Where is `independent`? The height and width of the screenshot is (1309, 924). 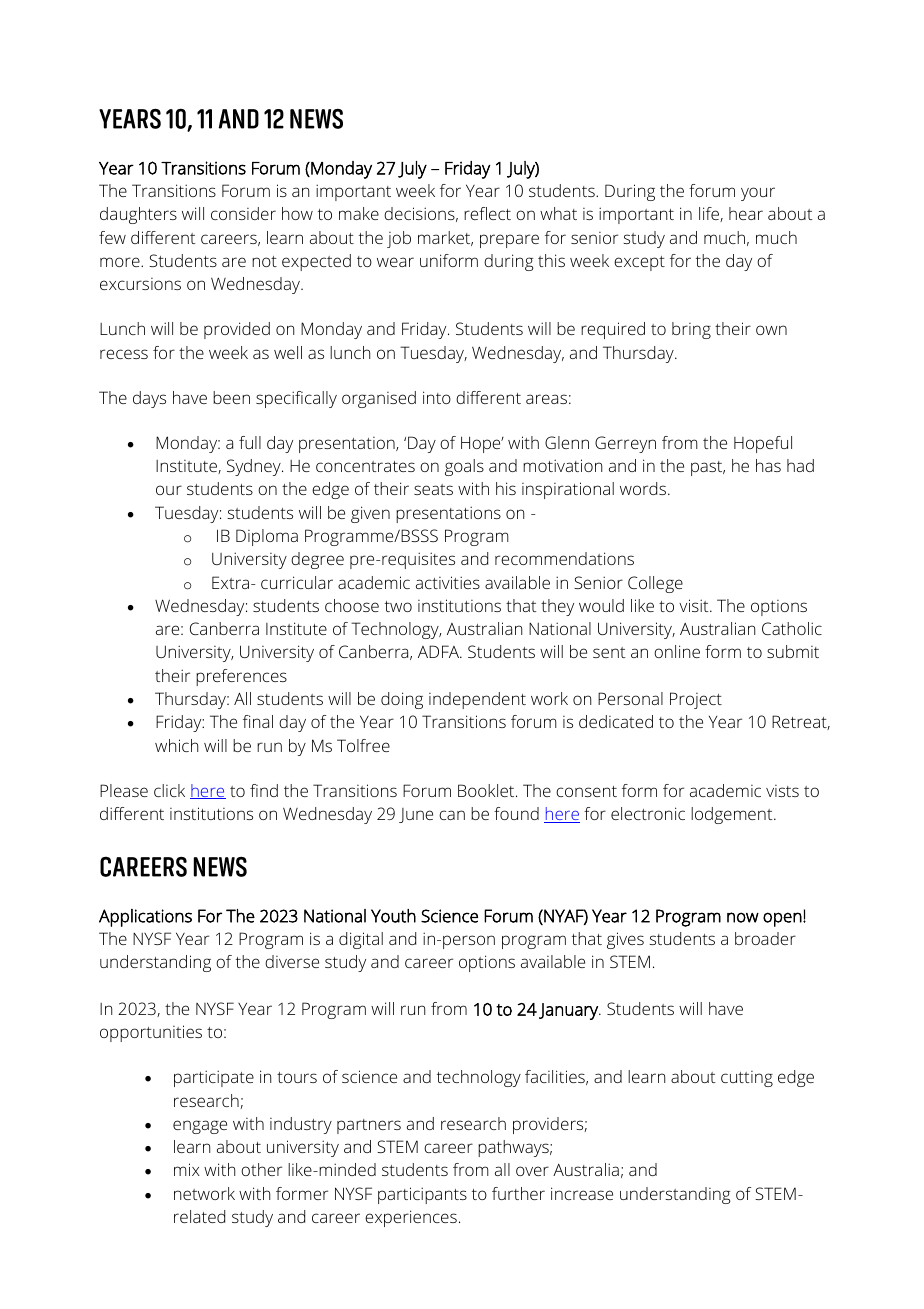 independent is located at coordinates (477, 700).
